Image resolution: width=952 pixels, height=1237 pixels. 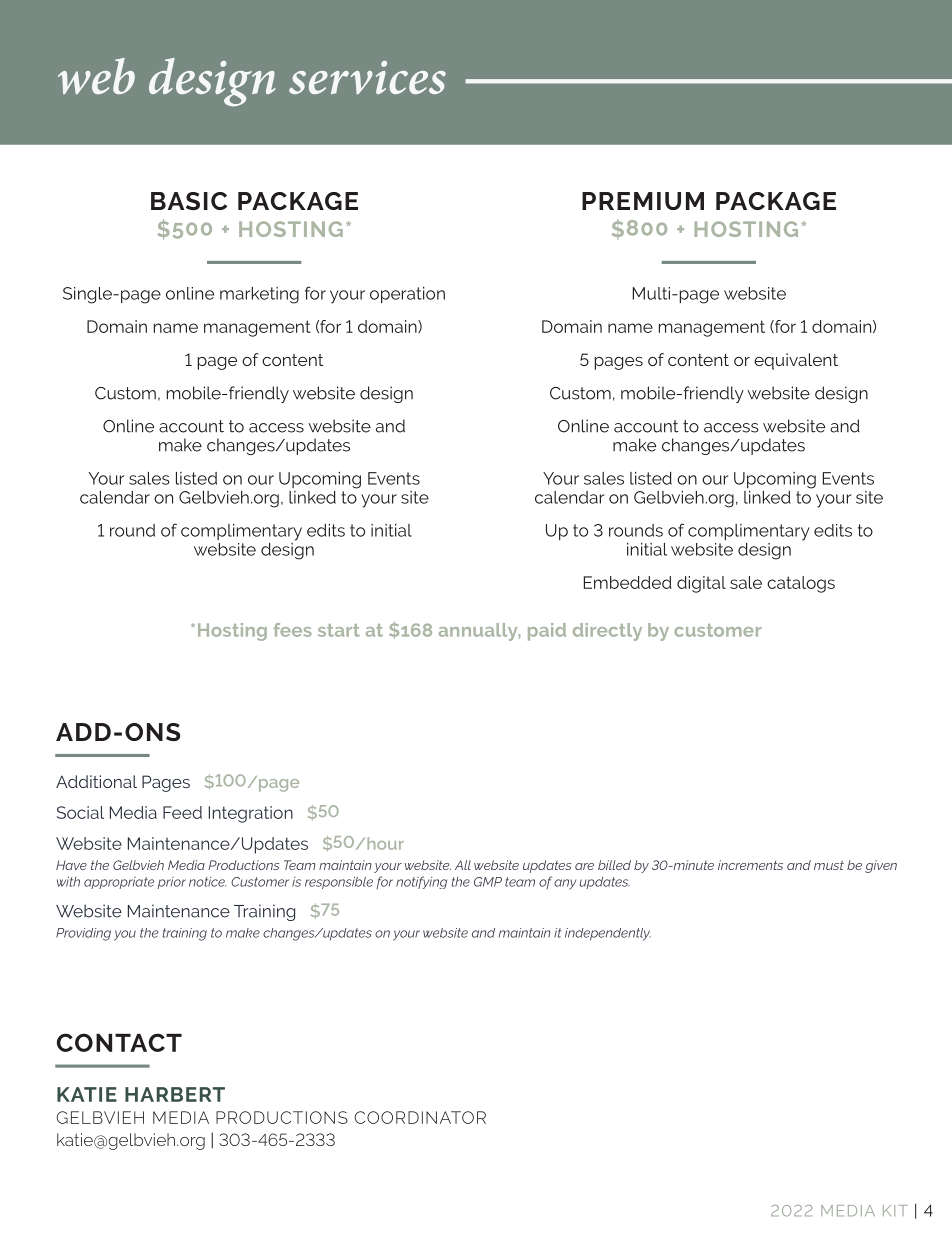 I want to click on GMP, so click(x=488, y=882).
